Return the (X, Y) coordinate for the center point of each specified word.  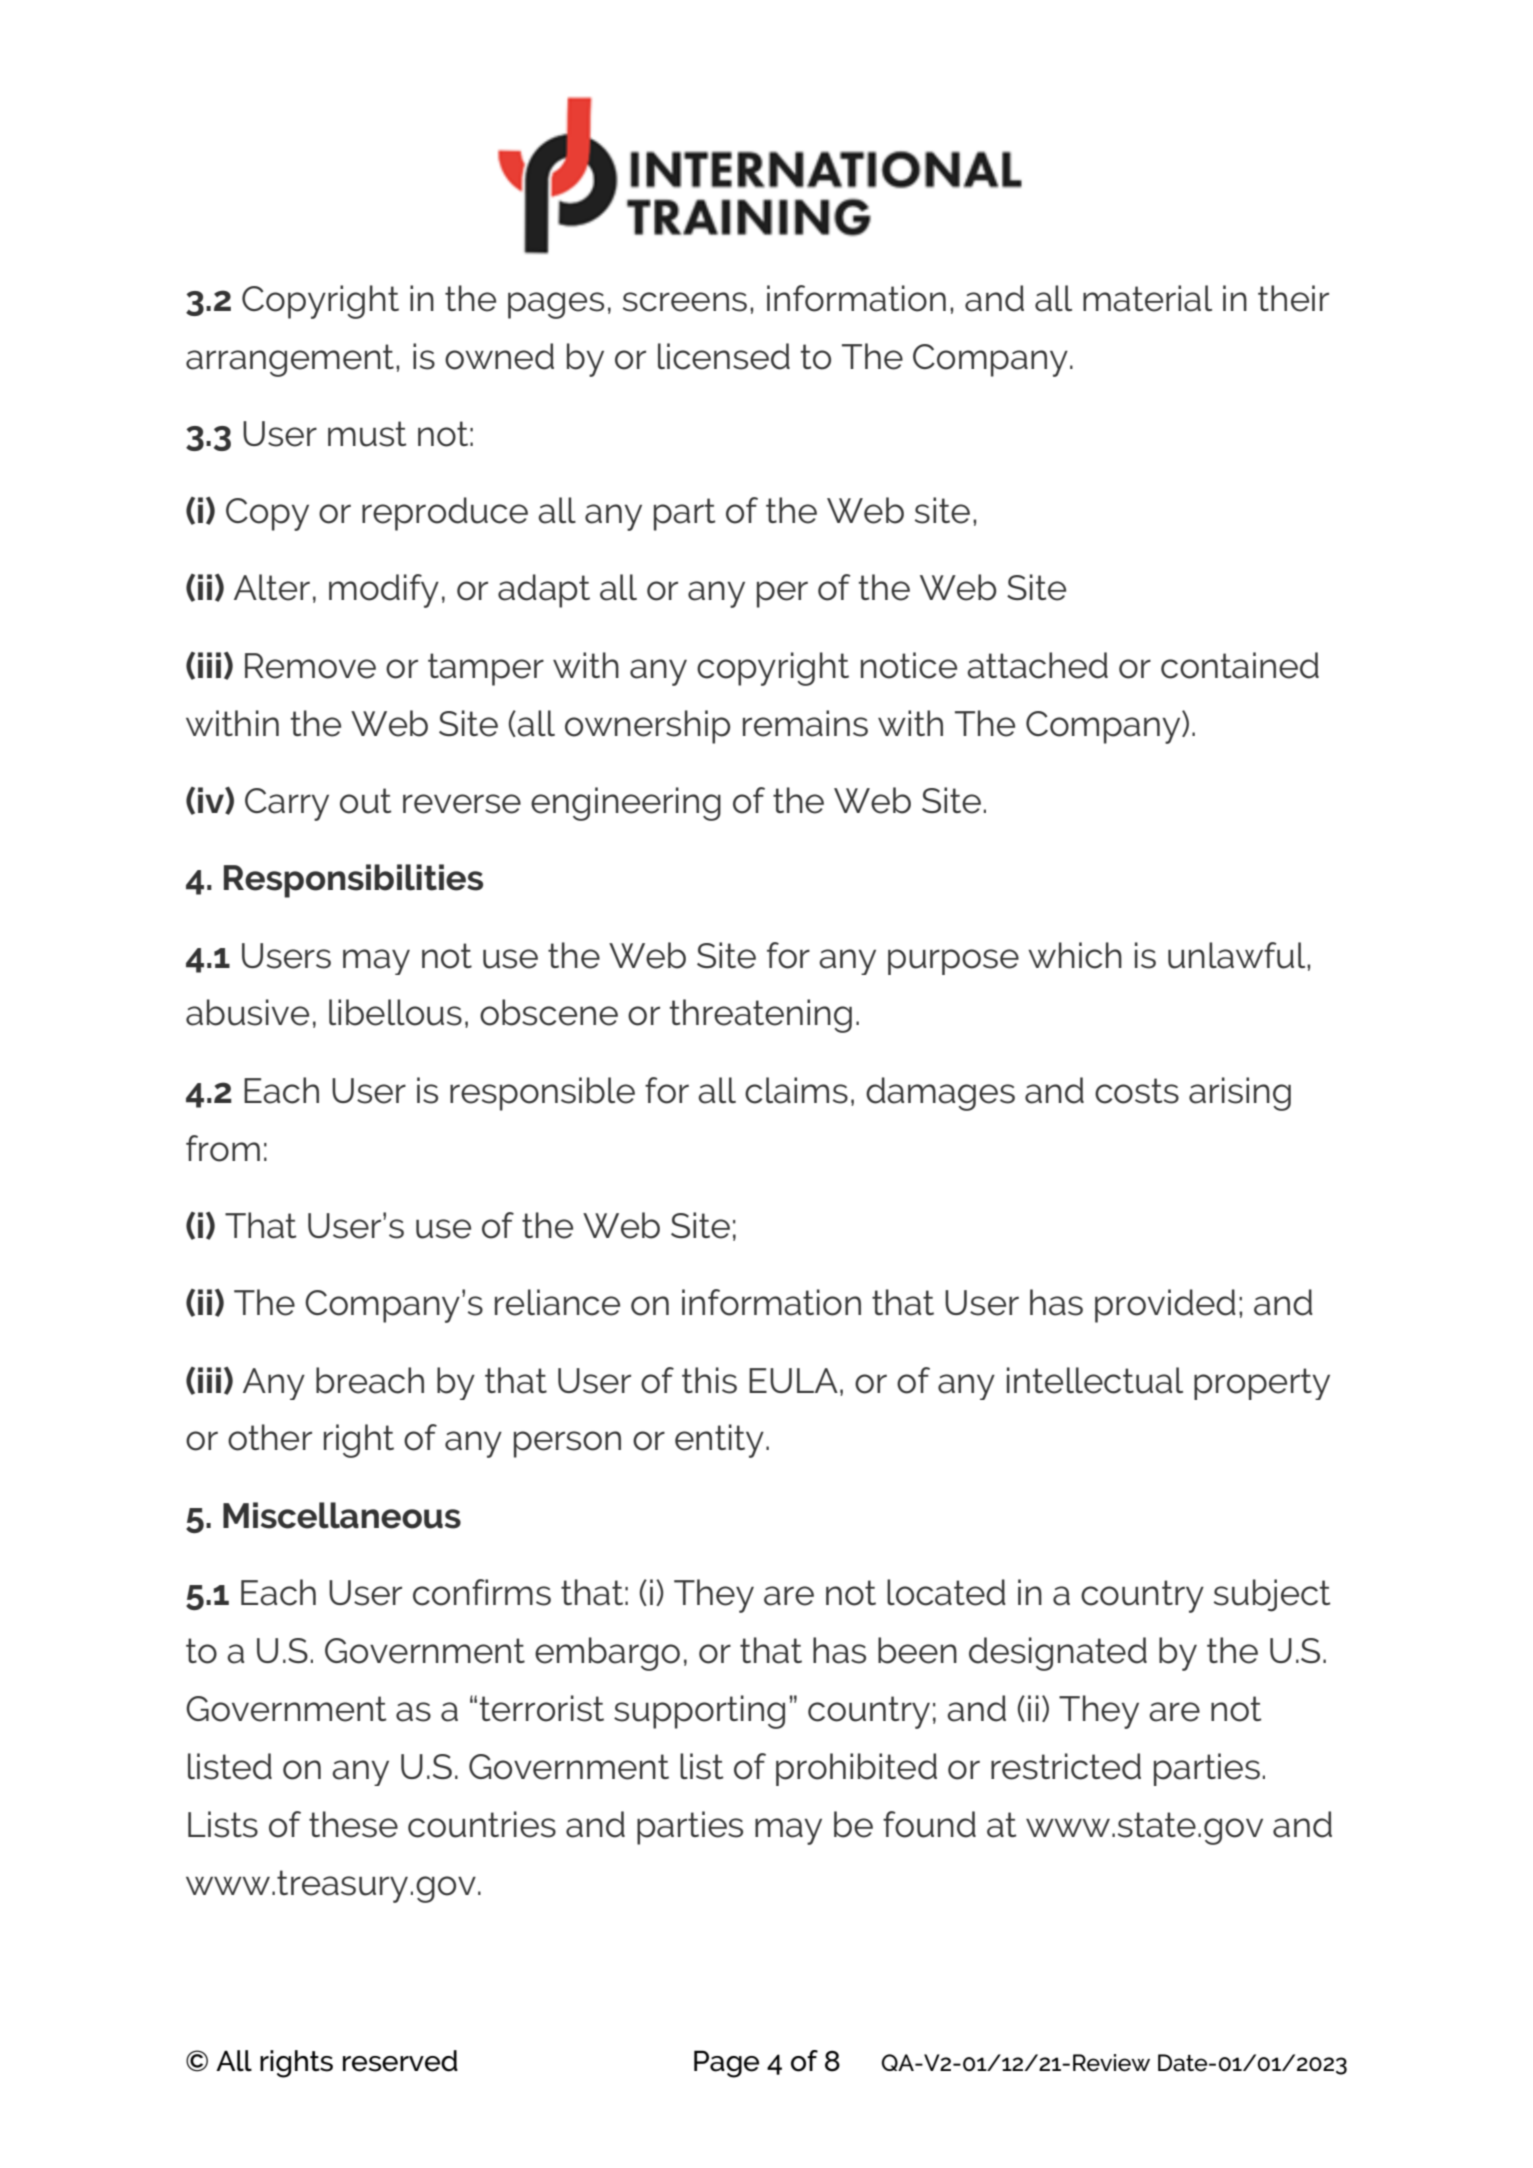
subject (1272, 1595)
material (1147, 298)
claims (796, 1090)
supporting (699, 1712)
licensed (724, 356)
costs (1137, 1091)
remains (805, 723)
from (223, 1148)
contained (1240, 665)
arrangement (290, 360)
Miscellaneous (342, 1515)
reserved (400, 2061)
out (366, 801)
